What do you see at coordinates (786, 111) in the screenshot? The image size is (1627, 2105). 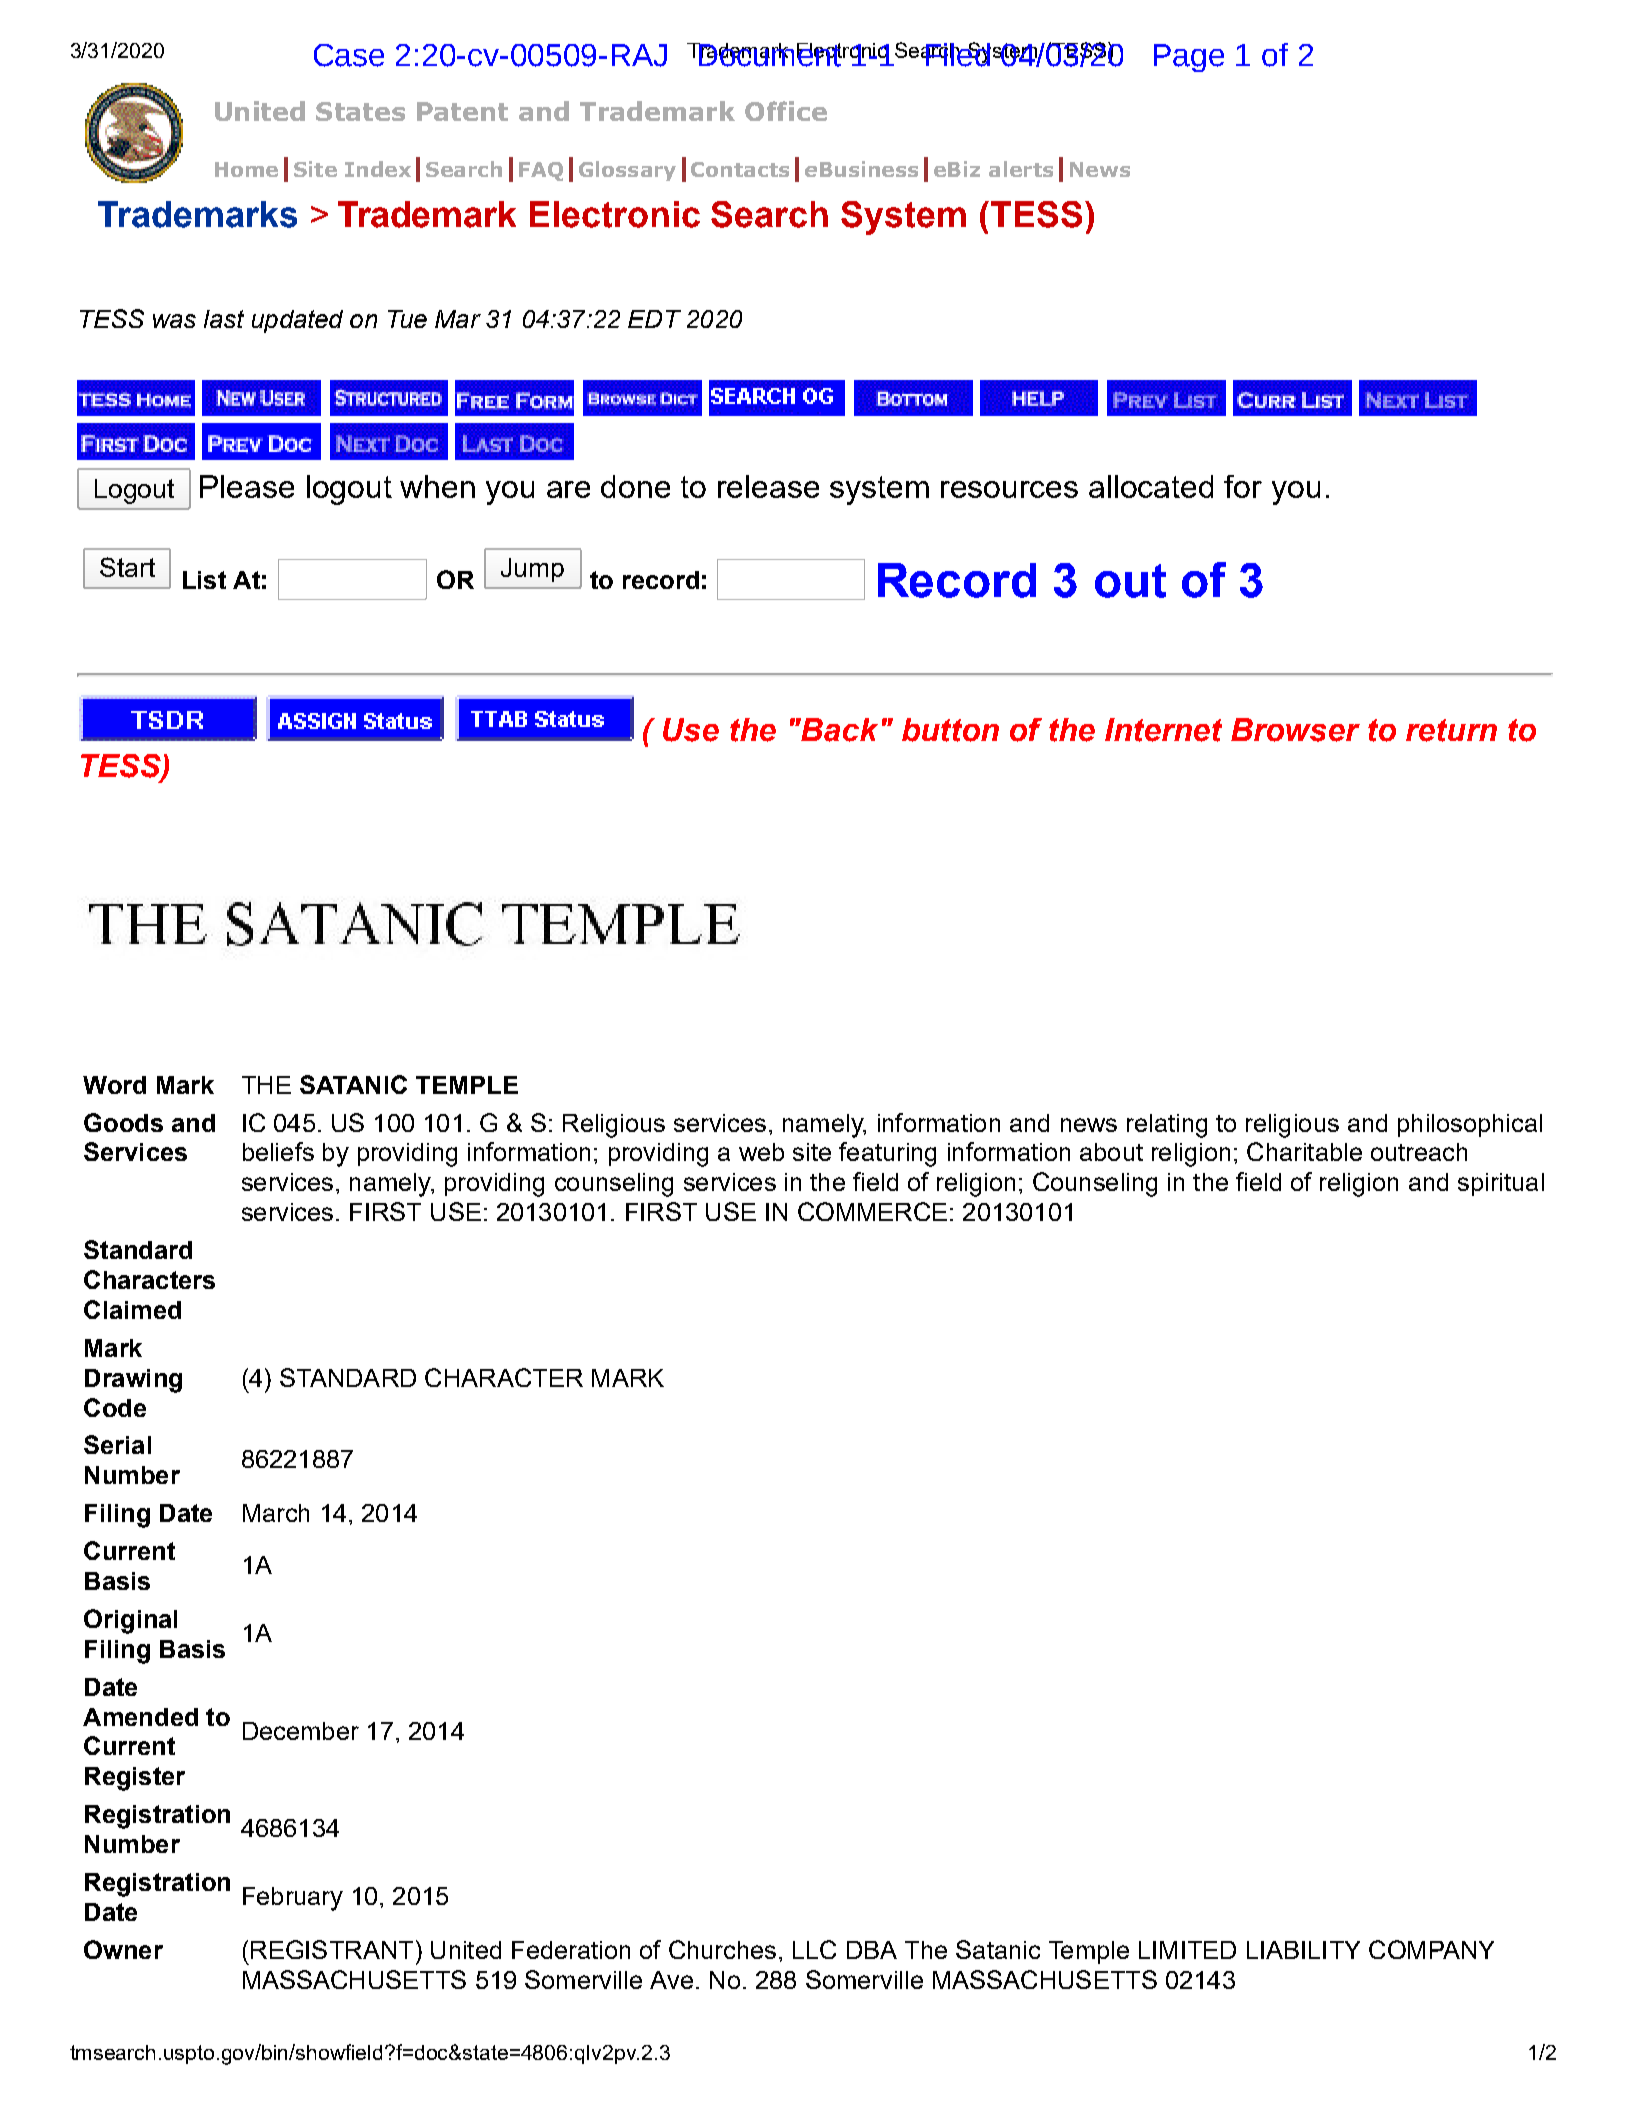 I see `Office` at bounding box center [786, 111].
